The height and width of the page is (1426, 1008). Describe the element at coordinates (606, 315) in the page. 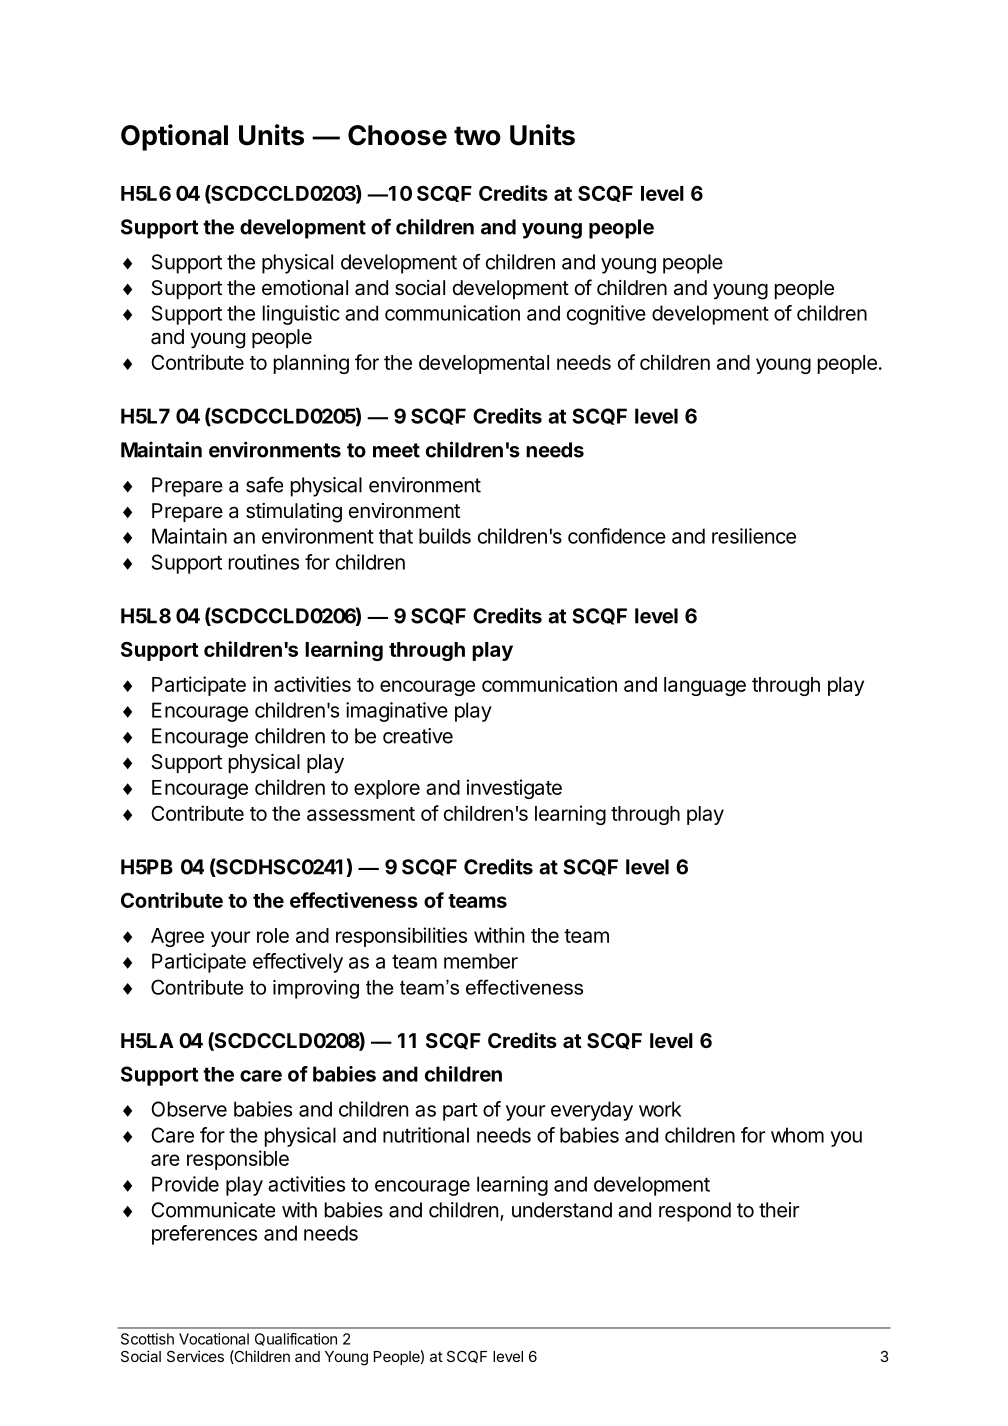

I see `cognitive` at that location.
